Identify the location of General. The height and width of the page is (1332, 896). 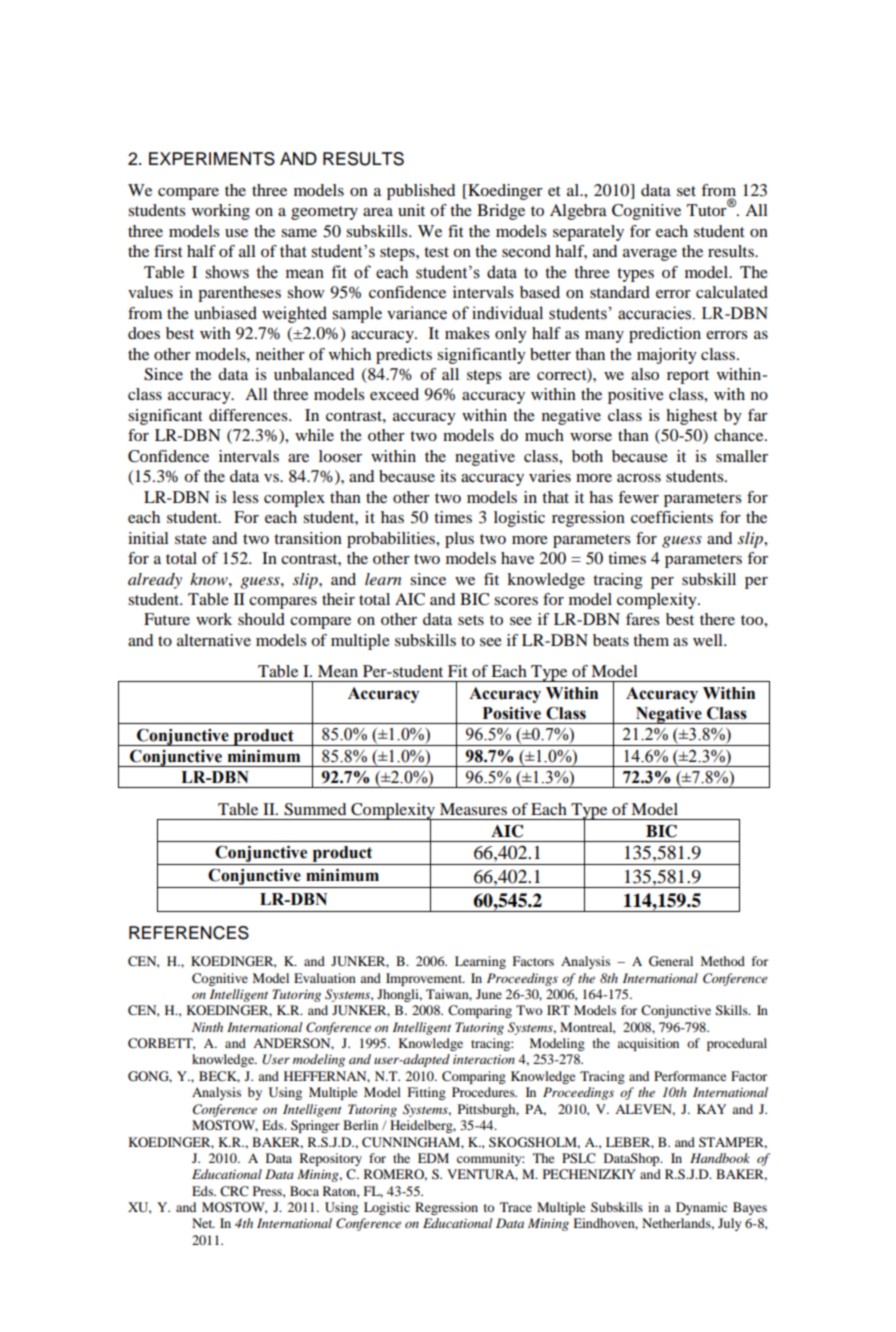
(671, 961).
